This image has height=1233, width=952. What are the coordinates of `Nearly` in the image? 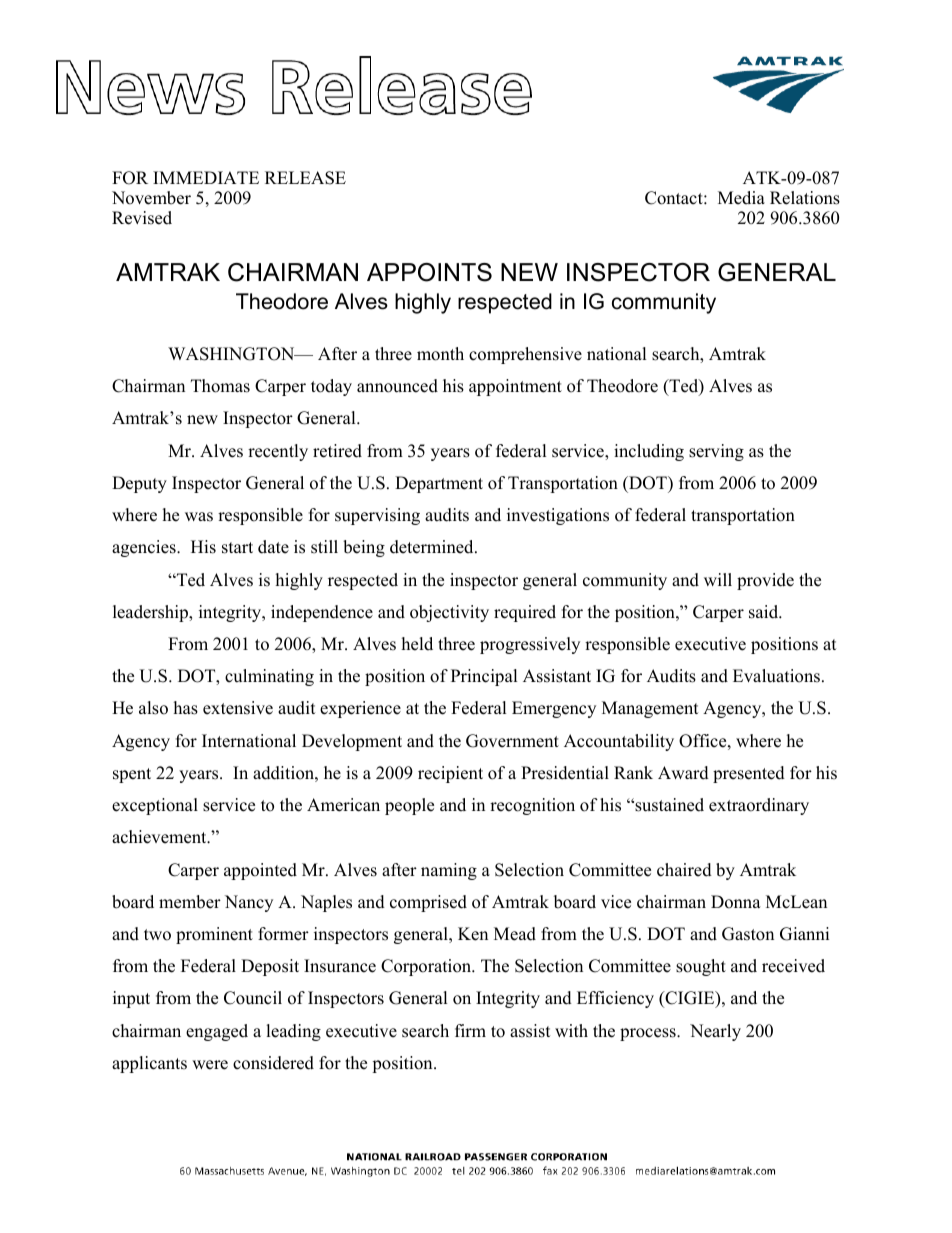 It's located at (715, 1032).
